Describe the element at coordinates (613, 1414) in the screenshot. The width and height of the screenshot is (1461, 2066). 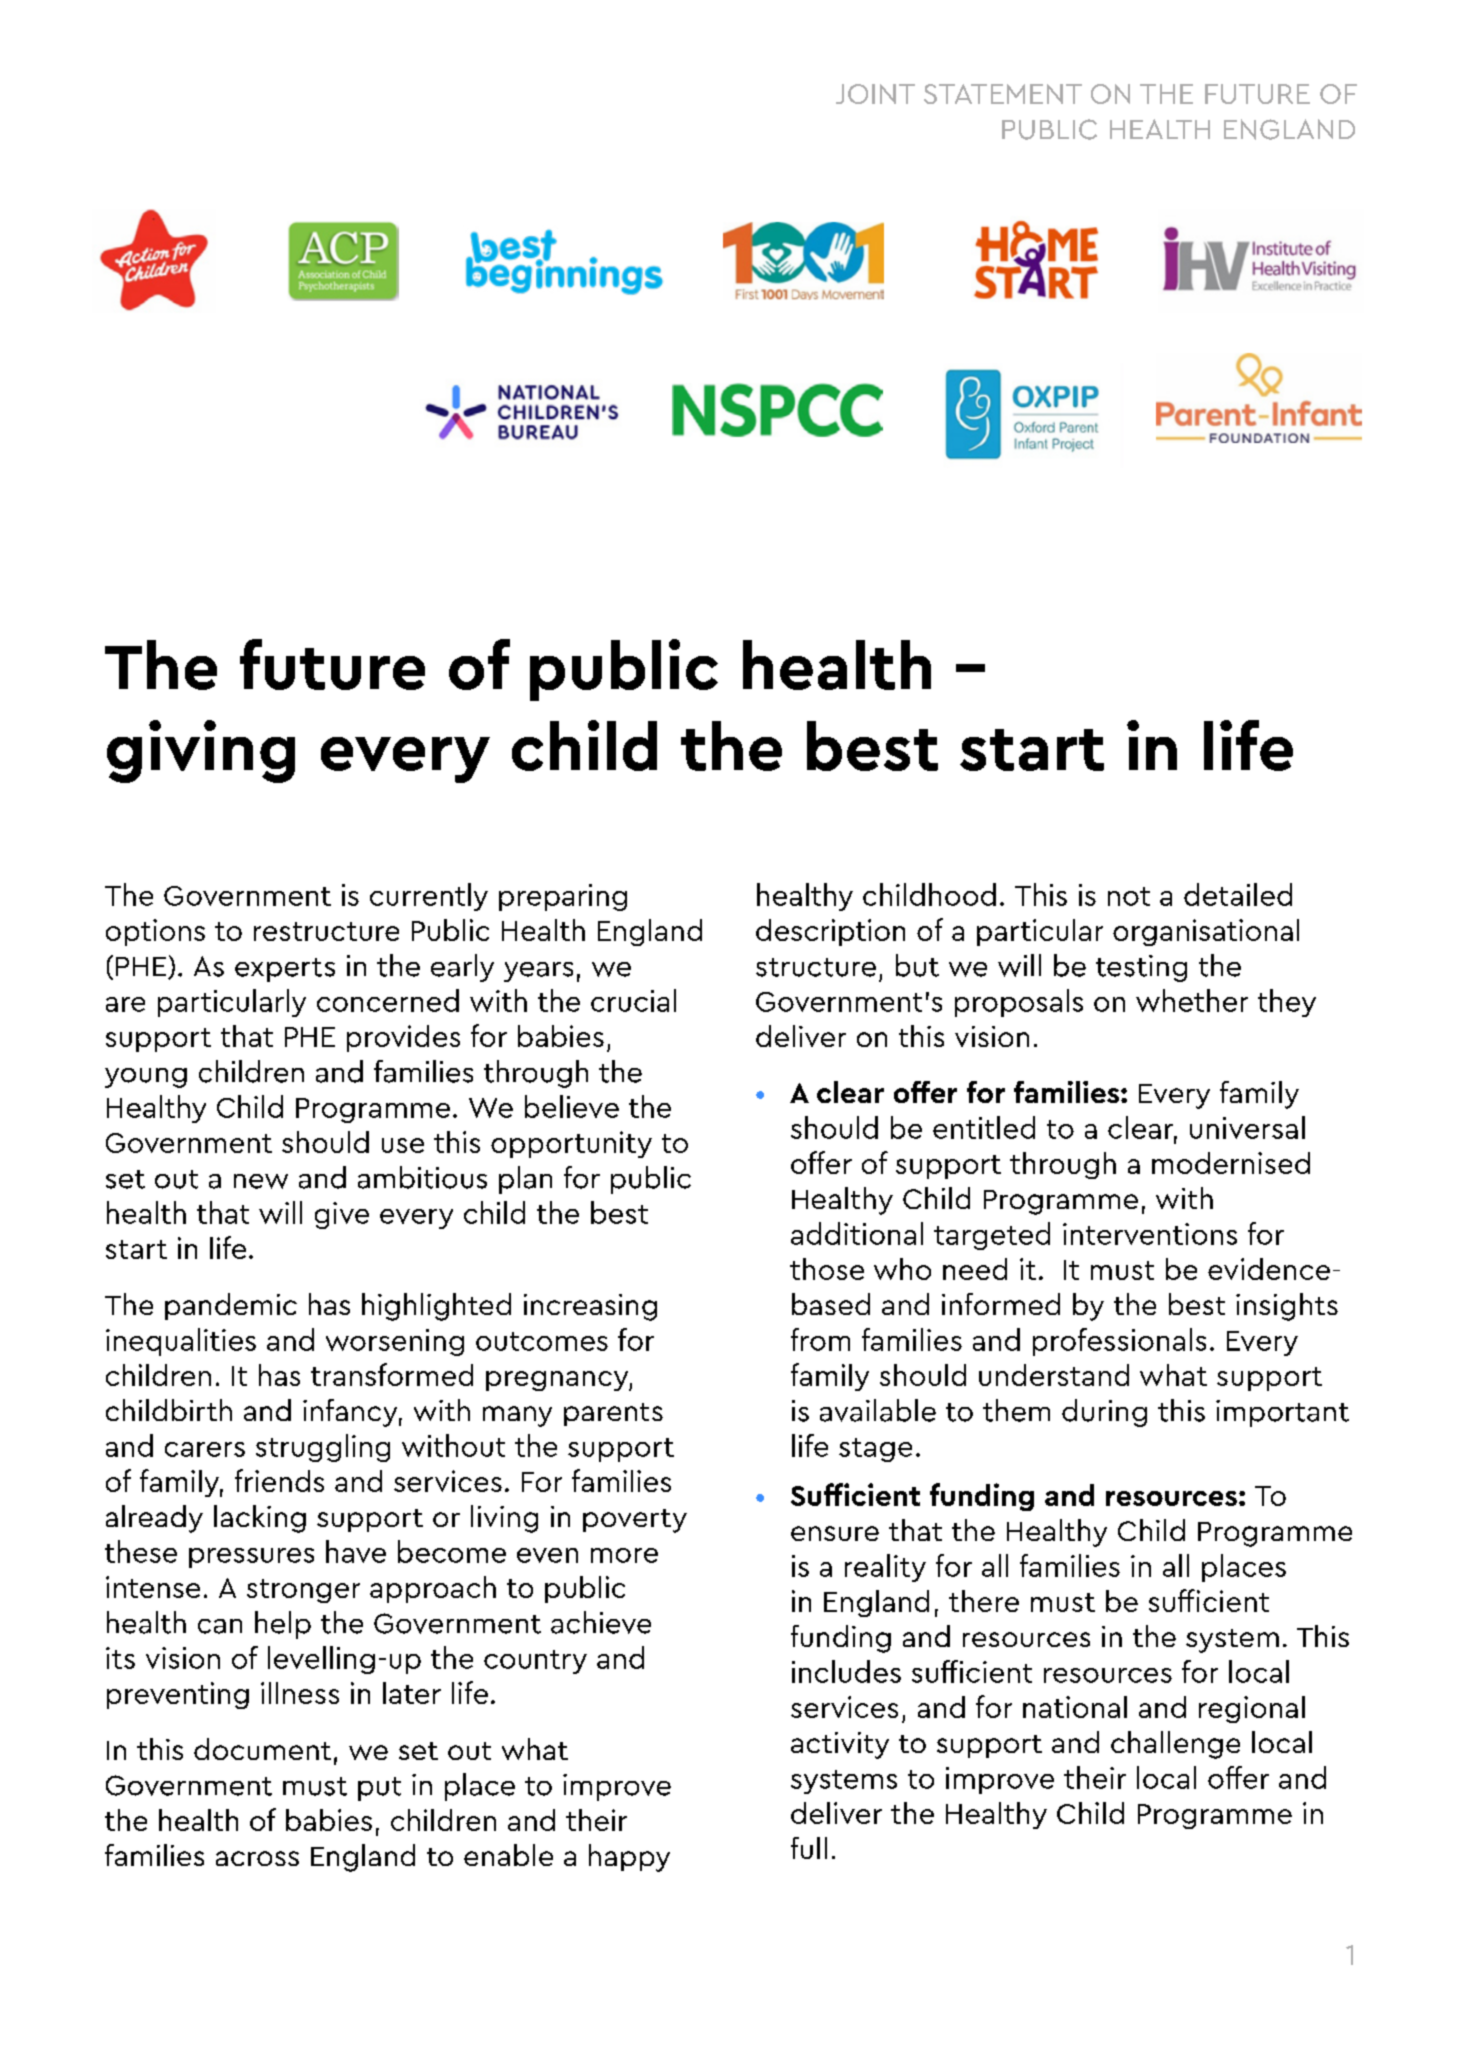
I see `parents` at that location.
